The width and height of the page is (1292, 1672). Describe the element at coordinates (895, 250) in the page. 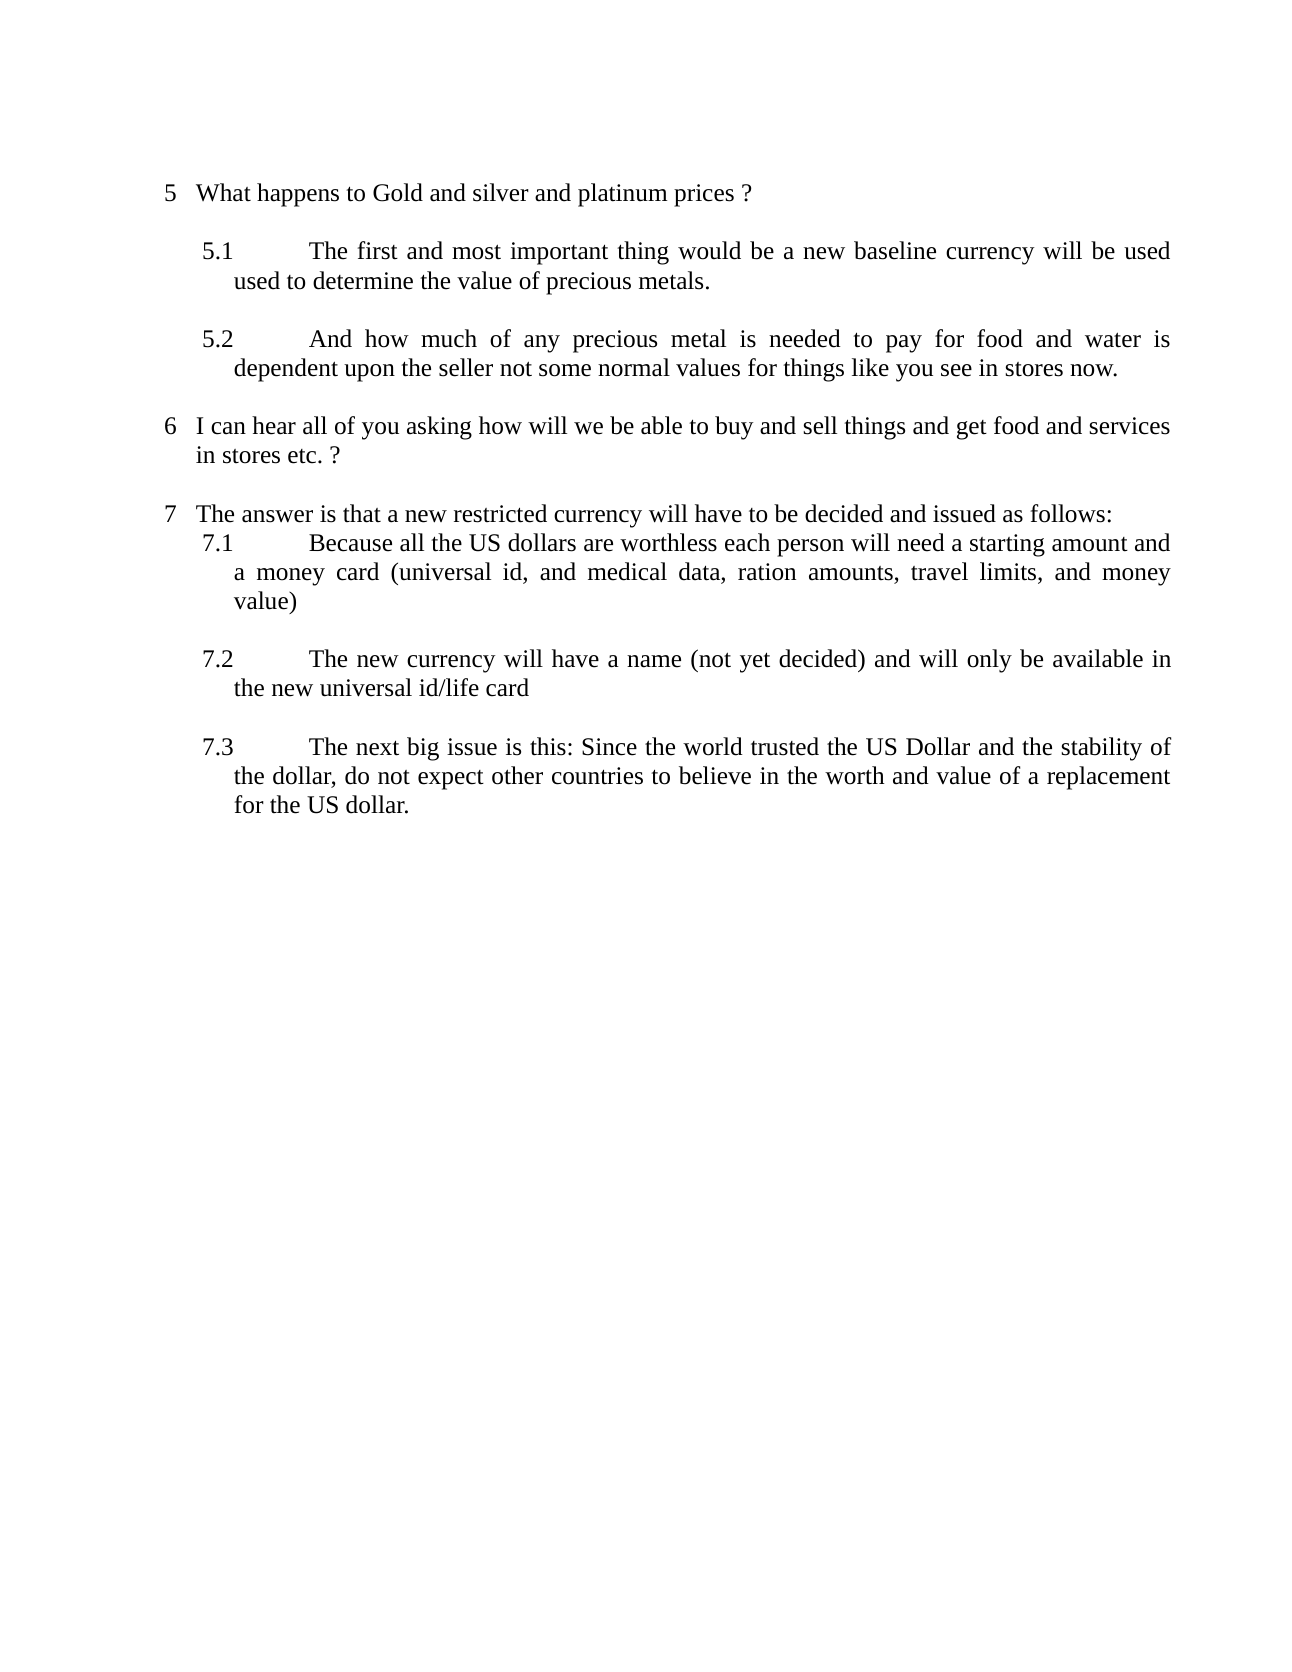

I see `baseline` at that location.
